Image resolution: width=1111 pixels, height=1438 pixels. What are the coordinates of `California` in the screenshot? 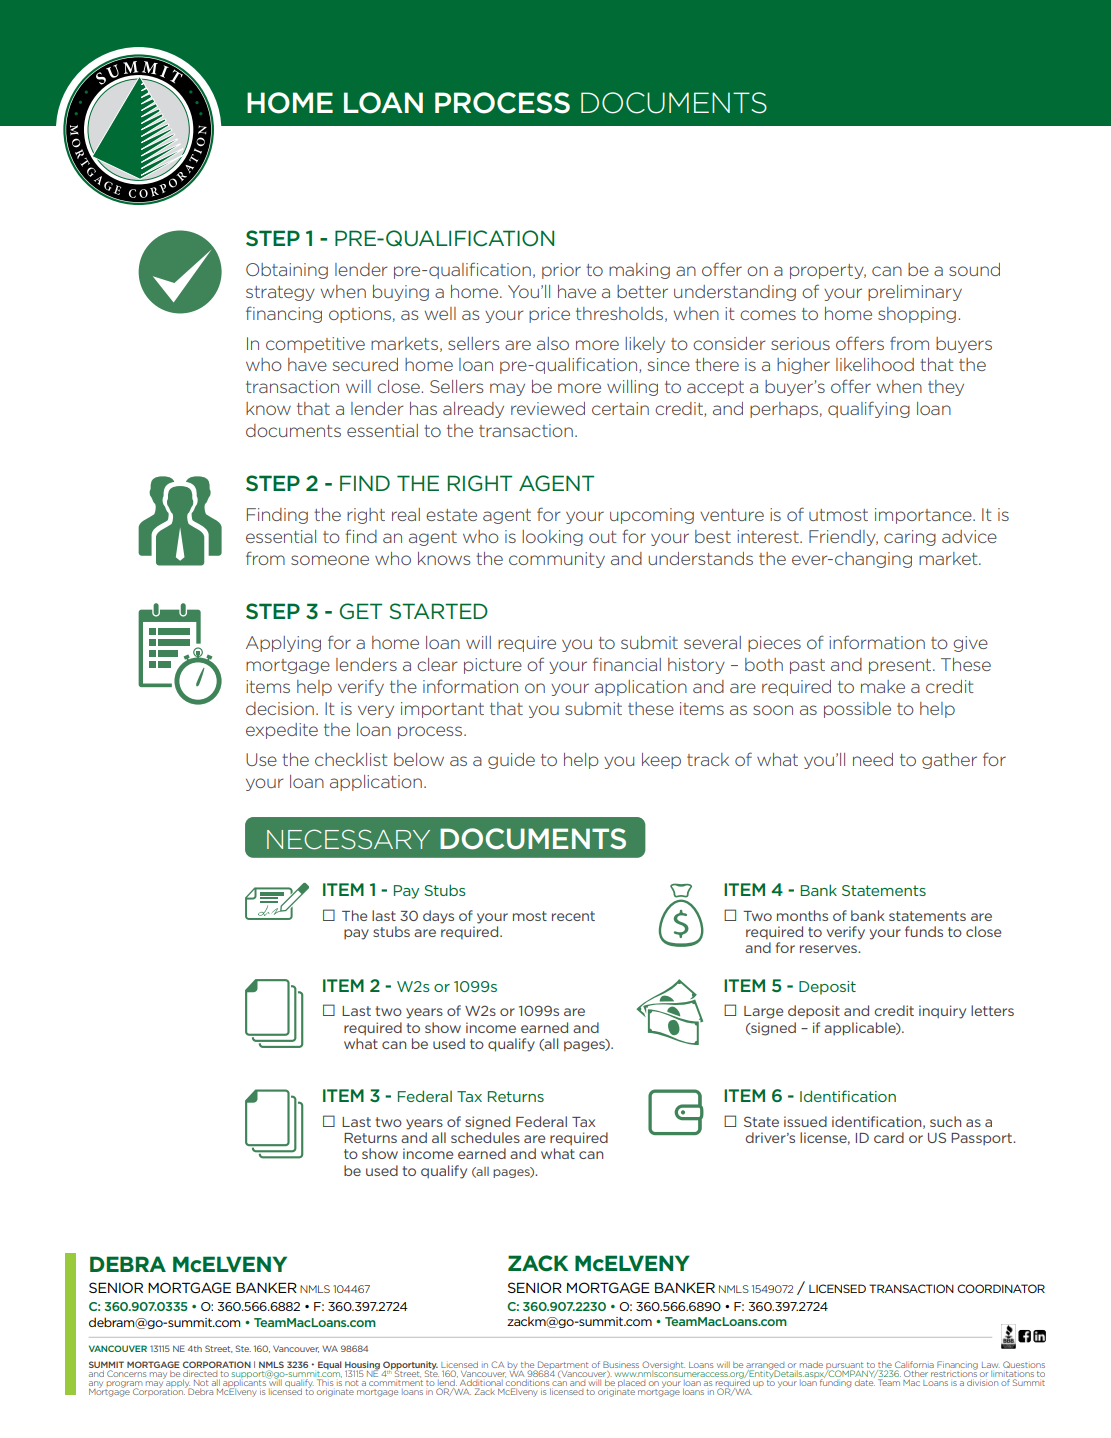 It's located at (914, 1364).
